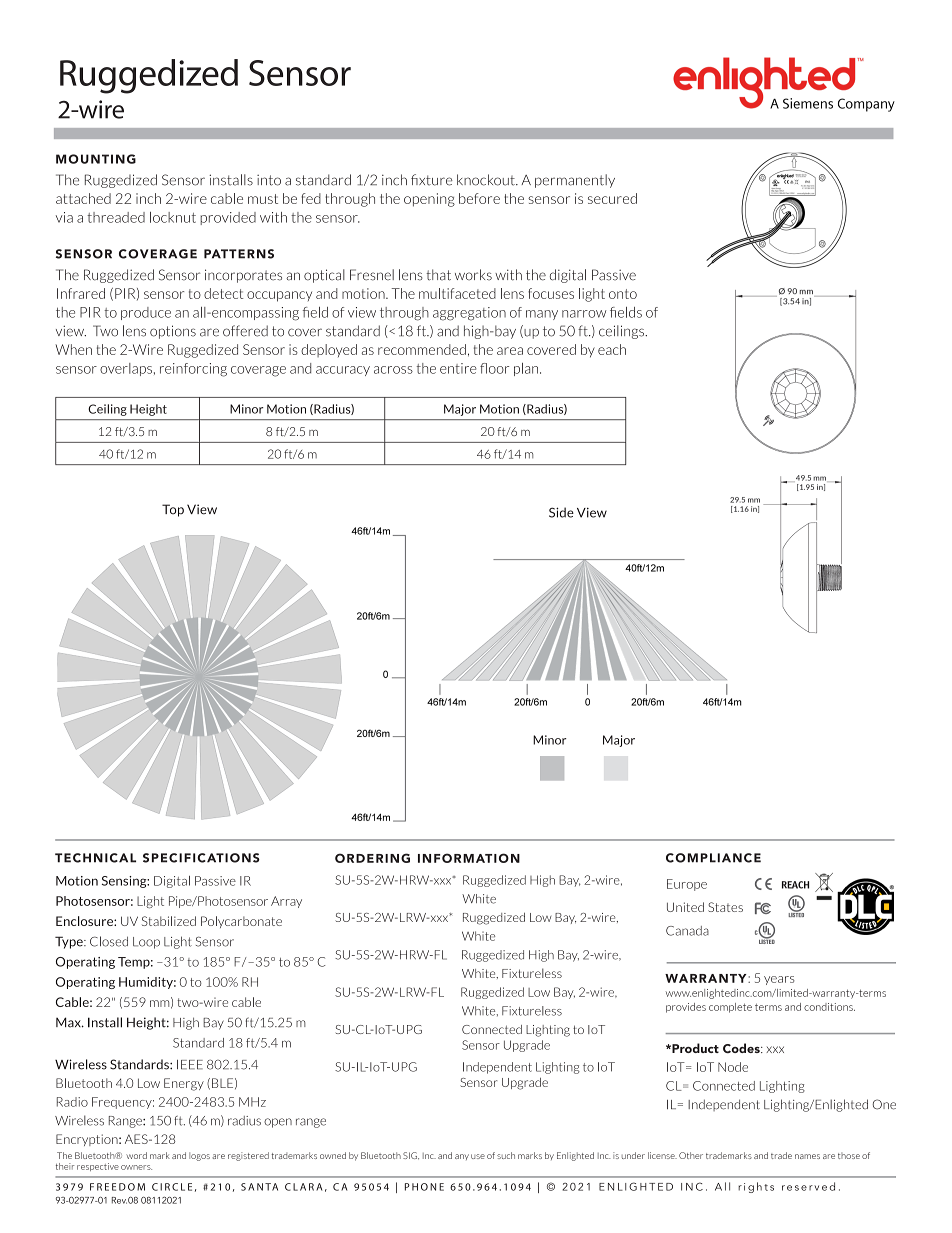 The width and height of the screenshot is (952, 1233). What do you see at coordinates (612, 198) in the screenshot?
I see `secured` at bounding box center [612, 198].
